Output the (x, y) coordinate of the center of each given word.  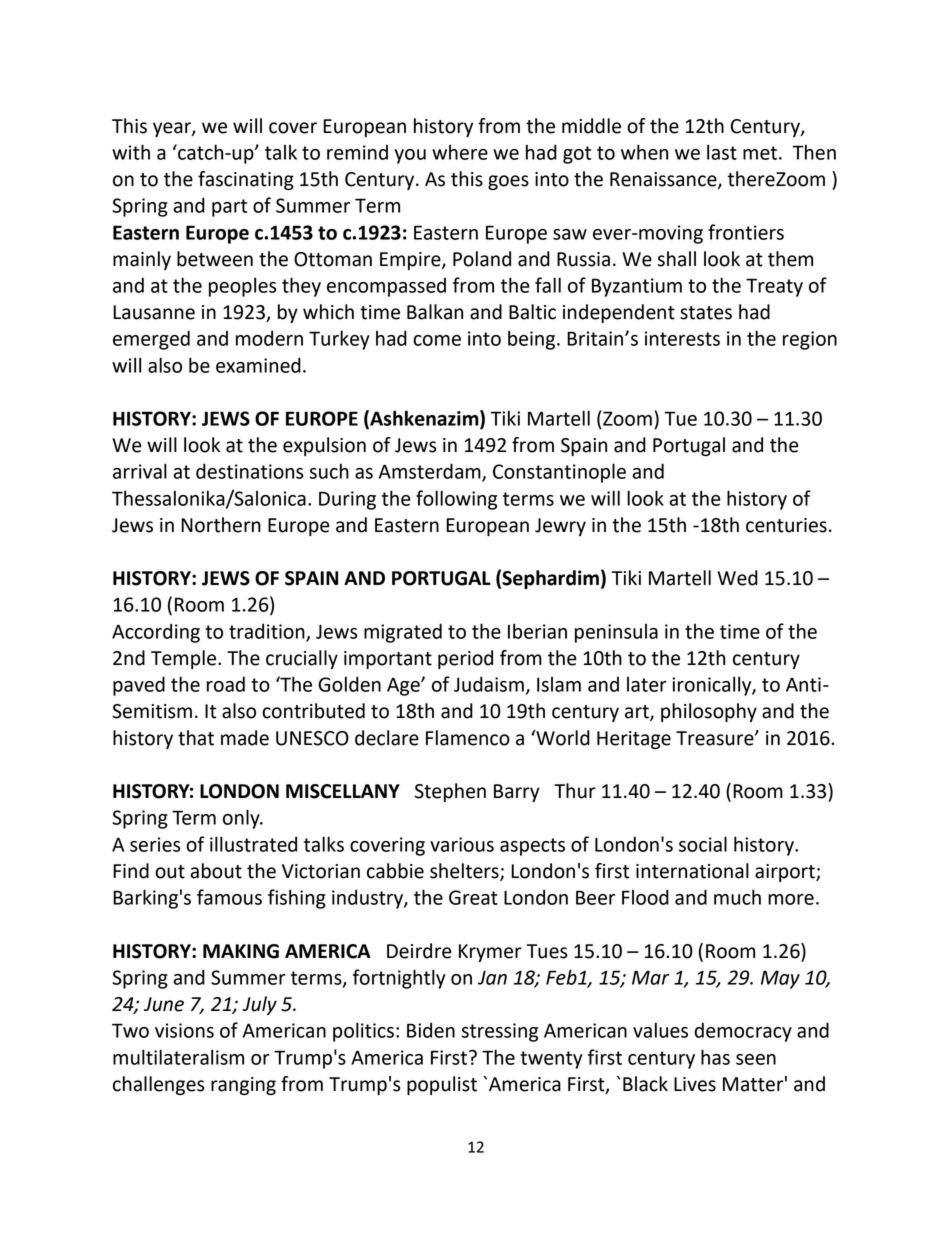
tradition (268, 632)
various (462, 844)
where (460, 152)
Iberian (537, 631)
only (242, 819)
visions (184, 1030)
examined (258, 365)
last (722, 152)
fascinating (246, 180)
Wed (737, 578)
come (437, 340)
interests (682, 338)
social (703, 844)
